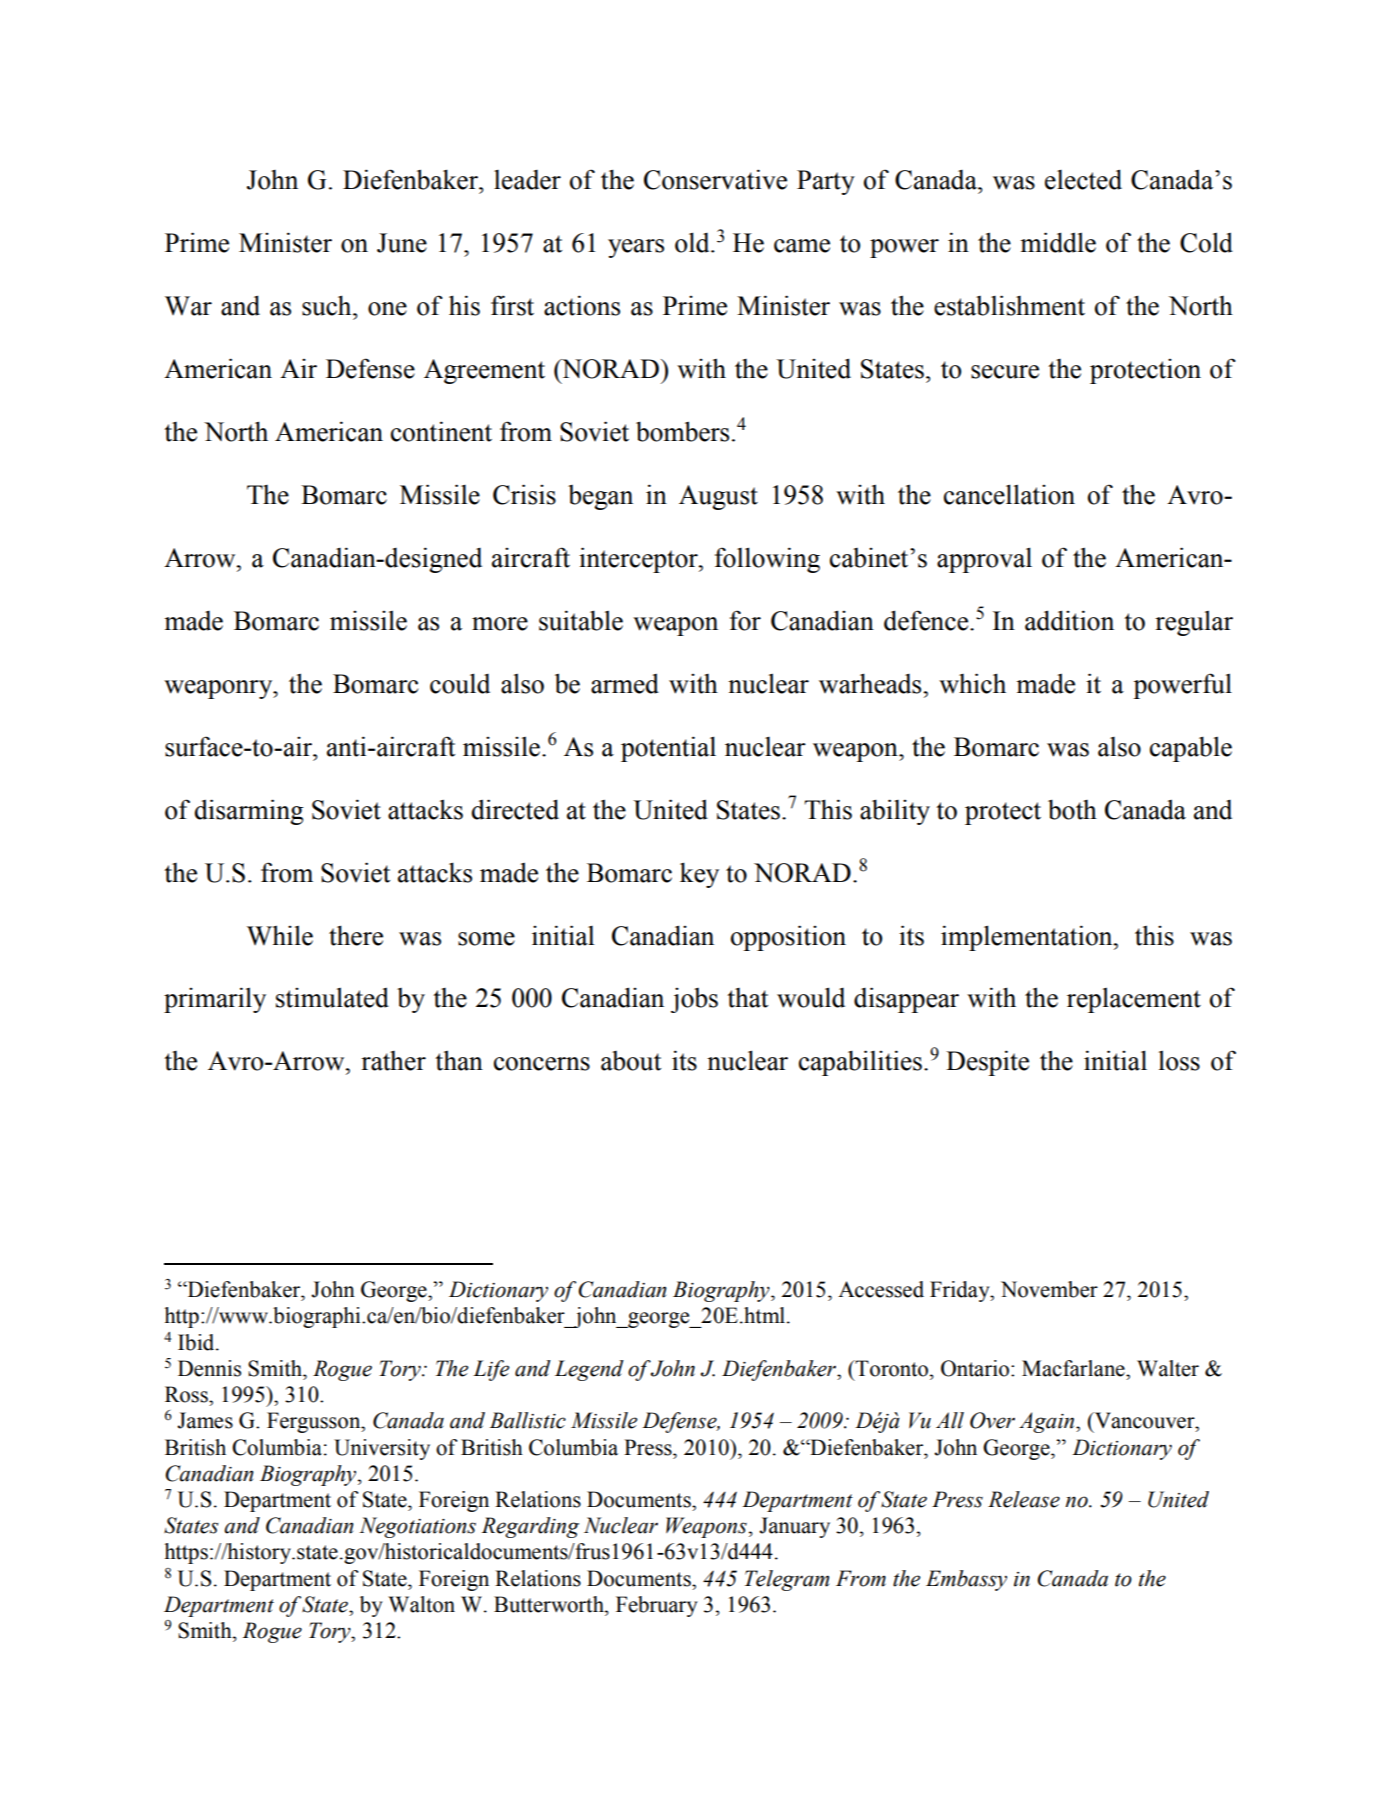 Image resolution: width=1397 pixels, height=1808 pixels. What do you see at coordinates (280, 935) in the image?
I see `While` at bounding box center [280, 935].
